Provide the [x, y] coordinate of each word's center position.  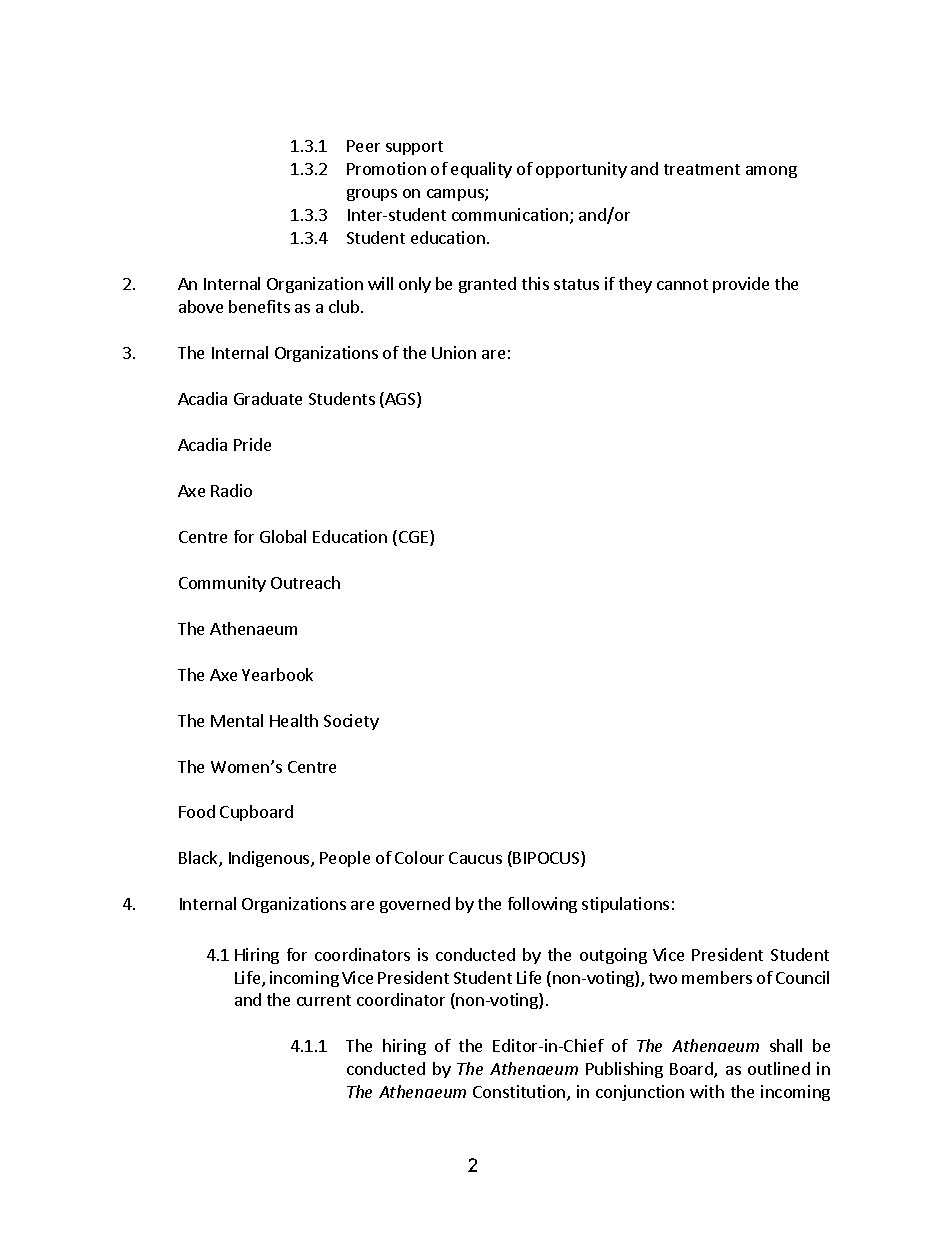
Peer [363, 146]
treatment [702, 169]
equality [481, 170]
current [324, 1000]
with [707, 1091]
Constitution [520, 1093]
